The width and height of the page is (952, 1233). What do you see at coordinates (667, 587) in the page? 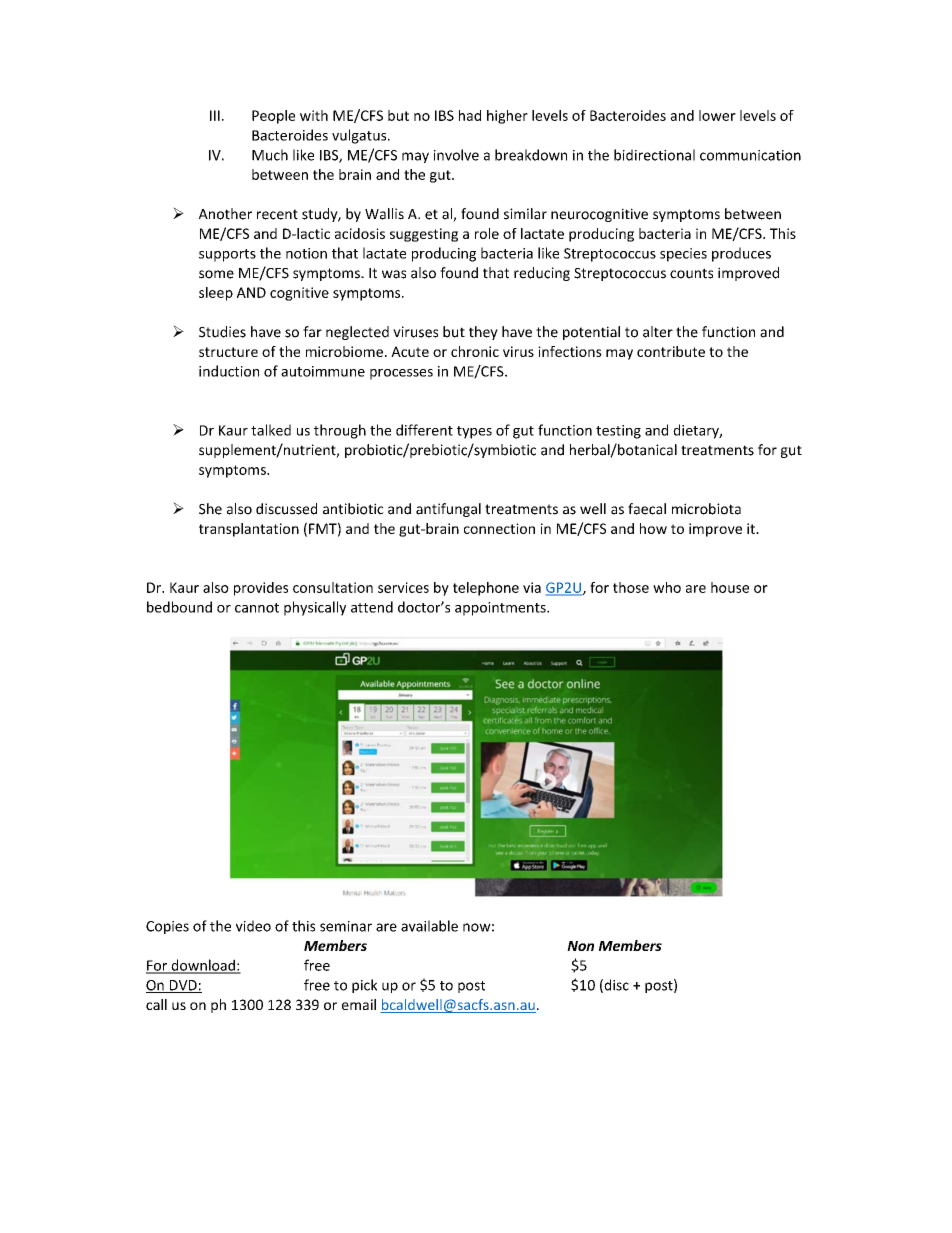
I see `who` at bounding box center [667, 587].
